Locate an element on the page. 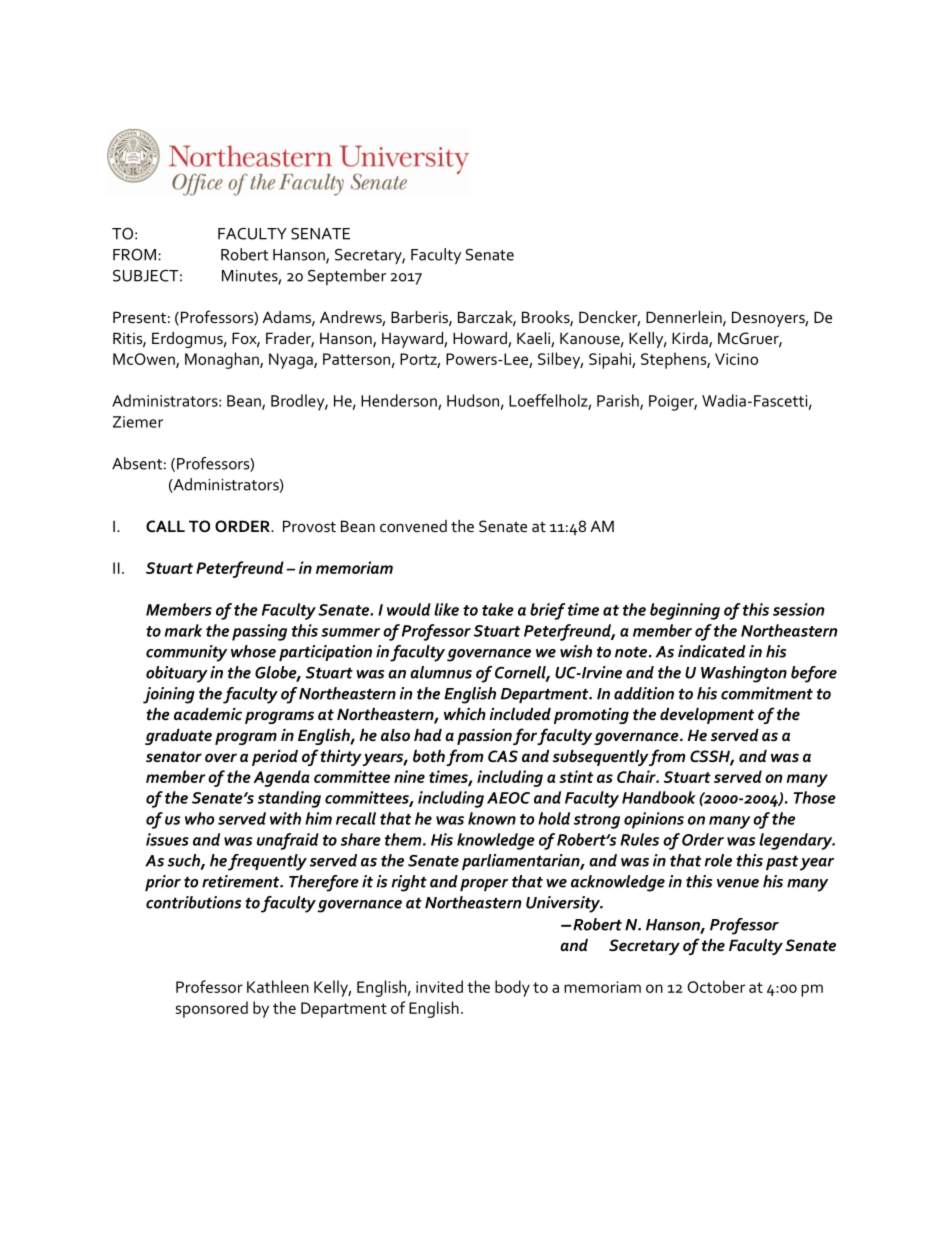 The width and height of the document is (952, 1233). sponsored is located at coordinates (212, 1009).
